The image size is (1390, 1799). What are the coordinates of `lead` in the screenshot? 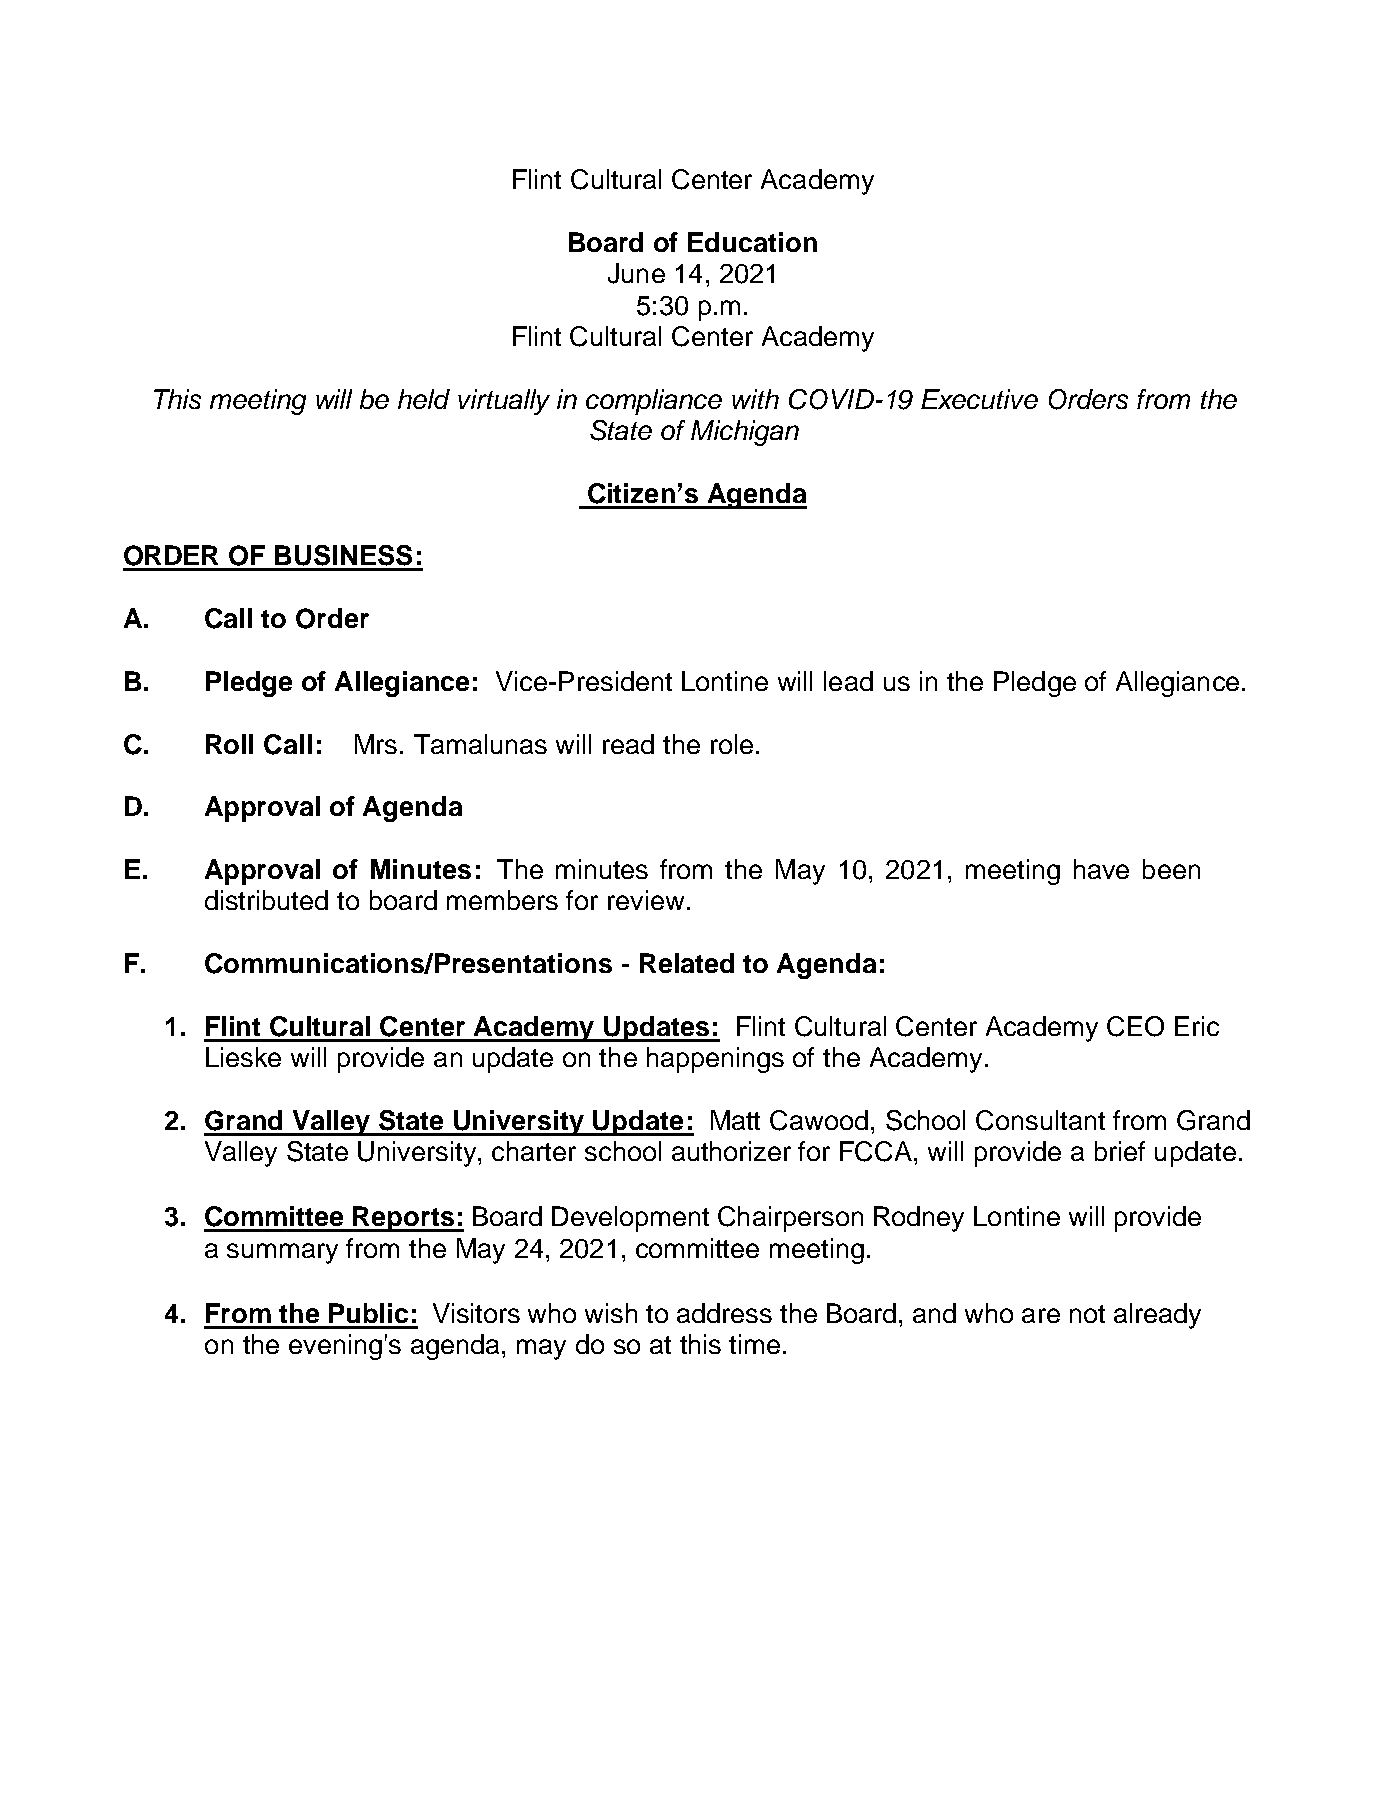 It's located at (848, 681).
